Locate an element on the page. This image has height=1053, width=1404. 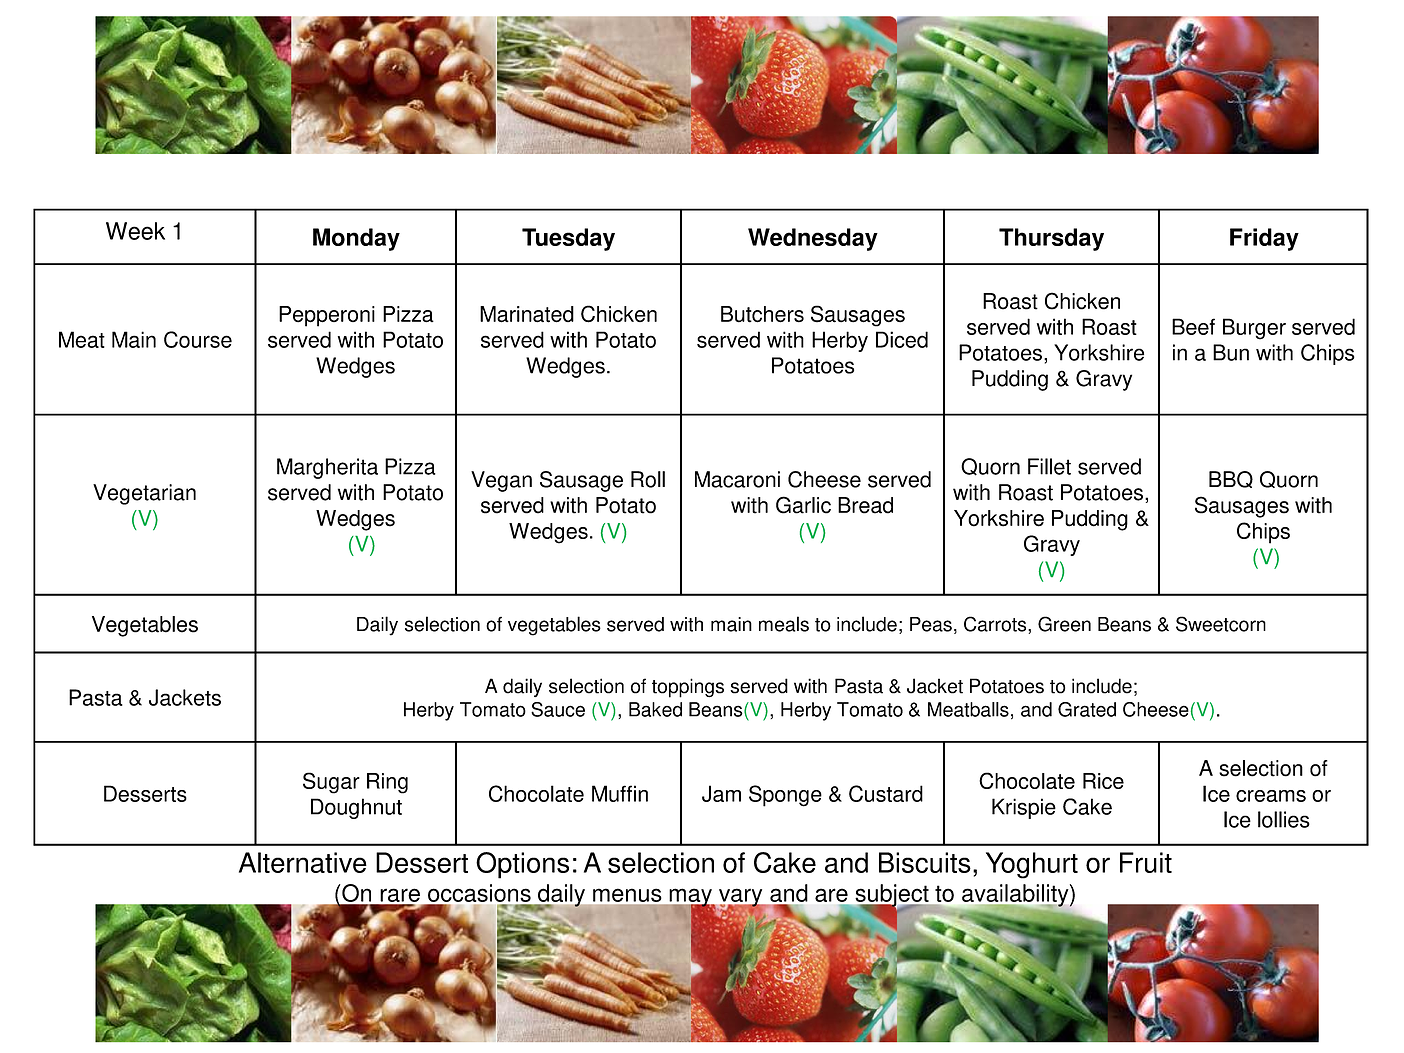
Wednesday is located at coordinates (813, 239).
